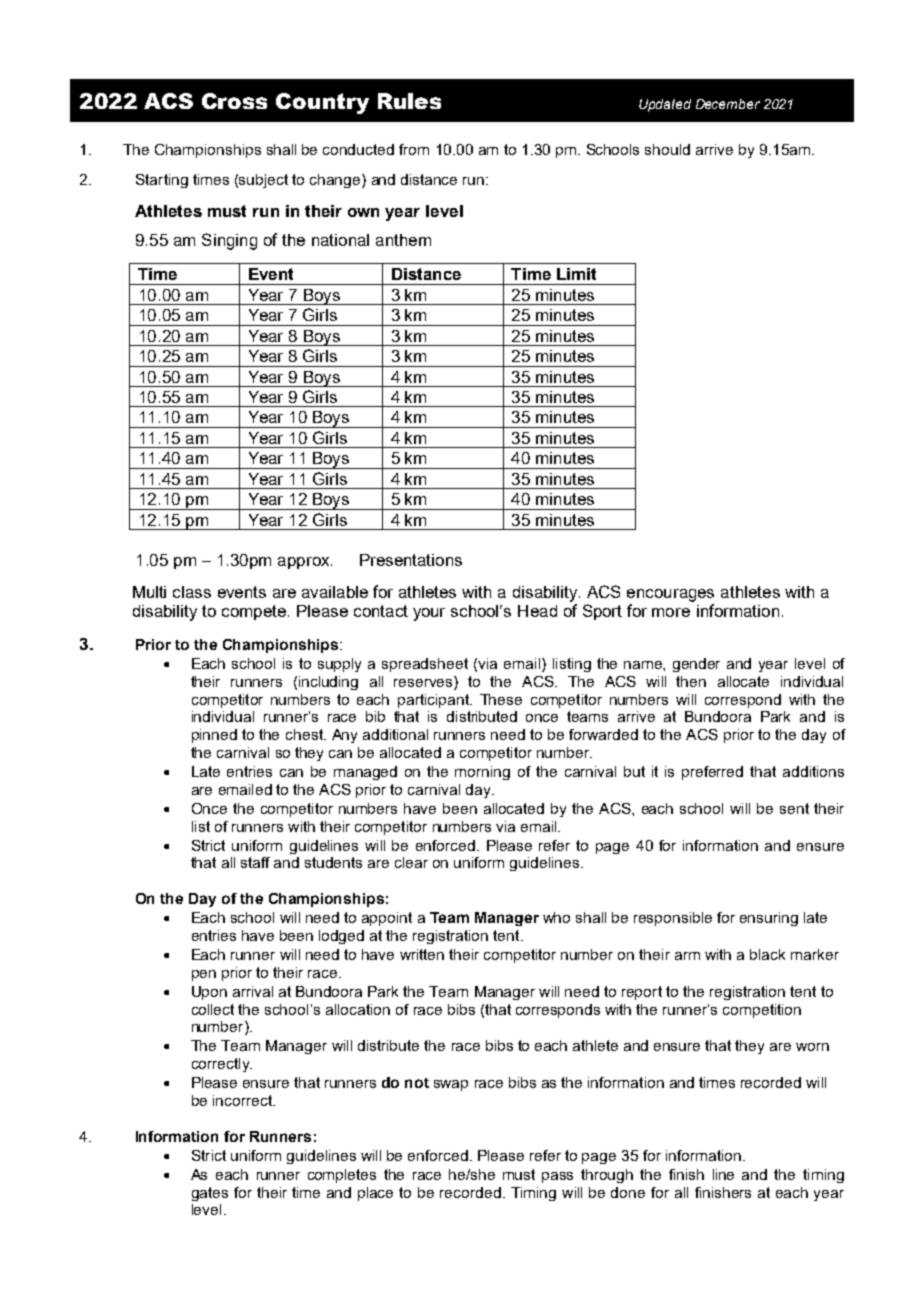  What do you see at coordinates (414, 149) in the screenshot?
I see `from` at bounding box center [414, 149].
